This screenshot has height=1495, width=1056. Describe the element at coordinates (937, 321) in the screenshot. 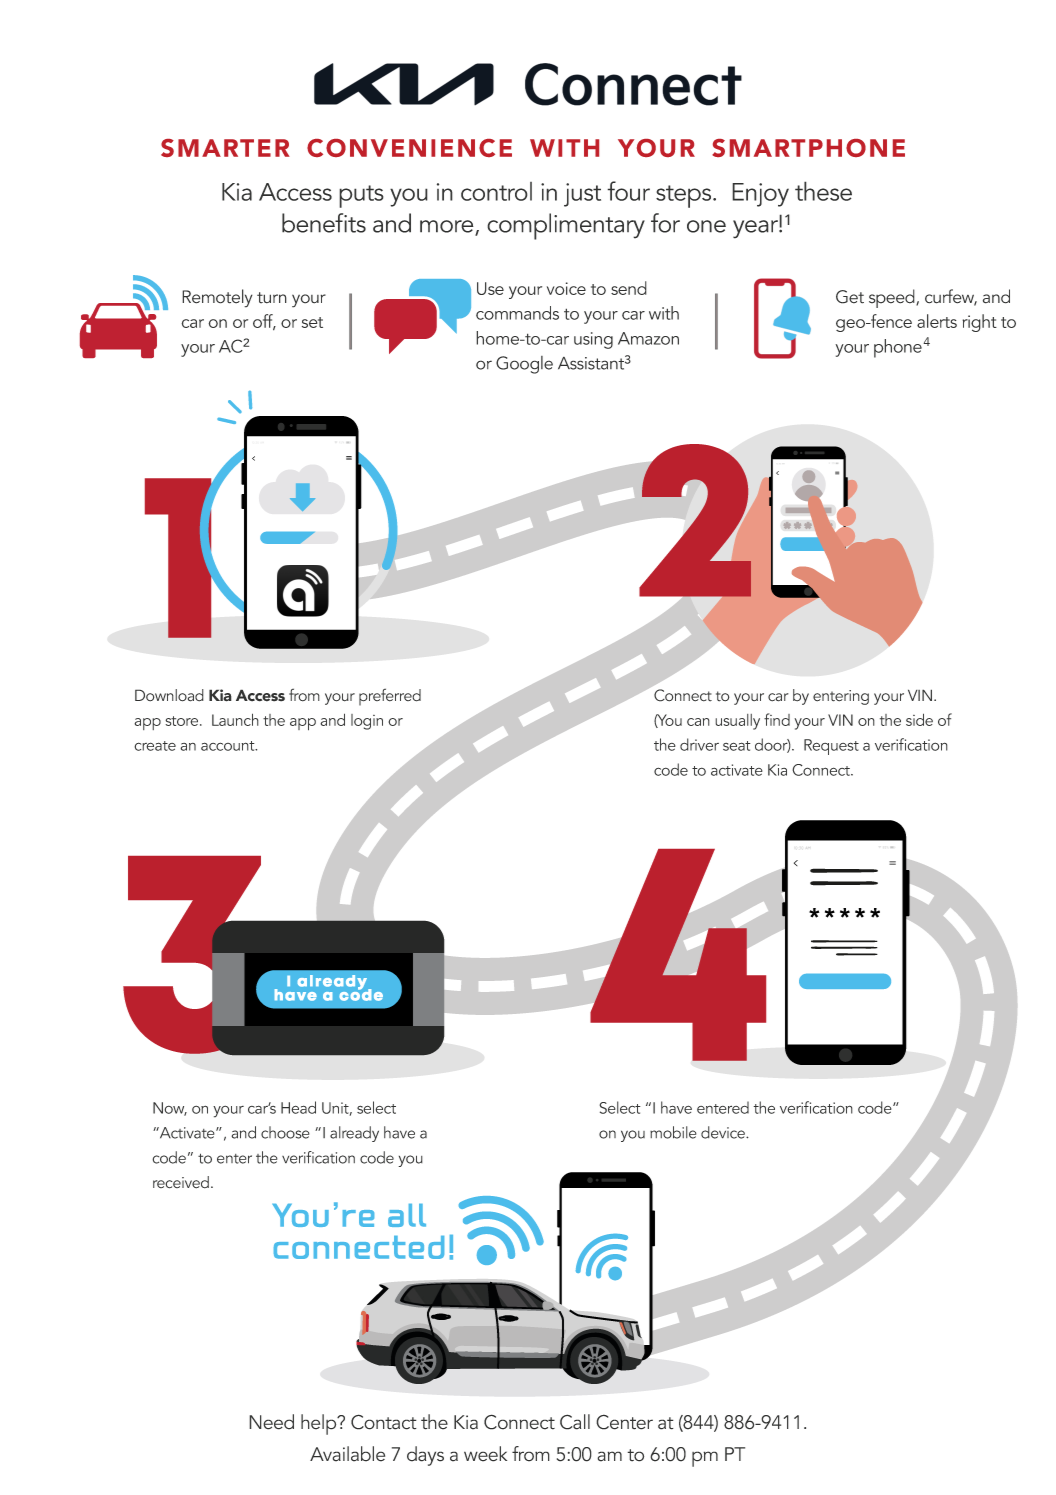

I see `alerts` at that location.
